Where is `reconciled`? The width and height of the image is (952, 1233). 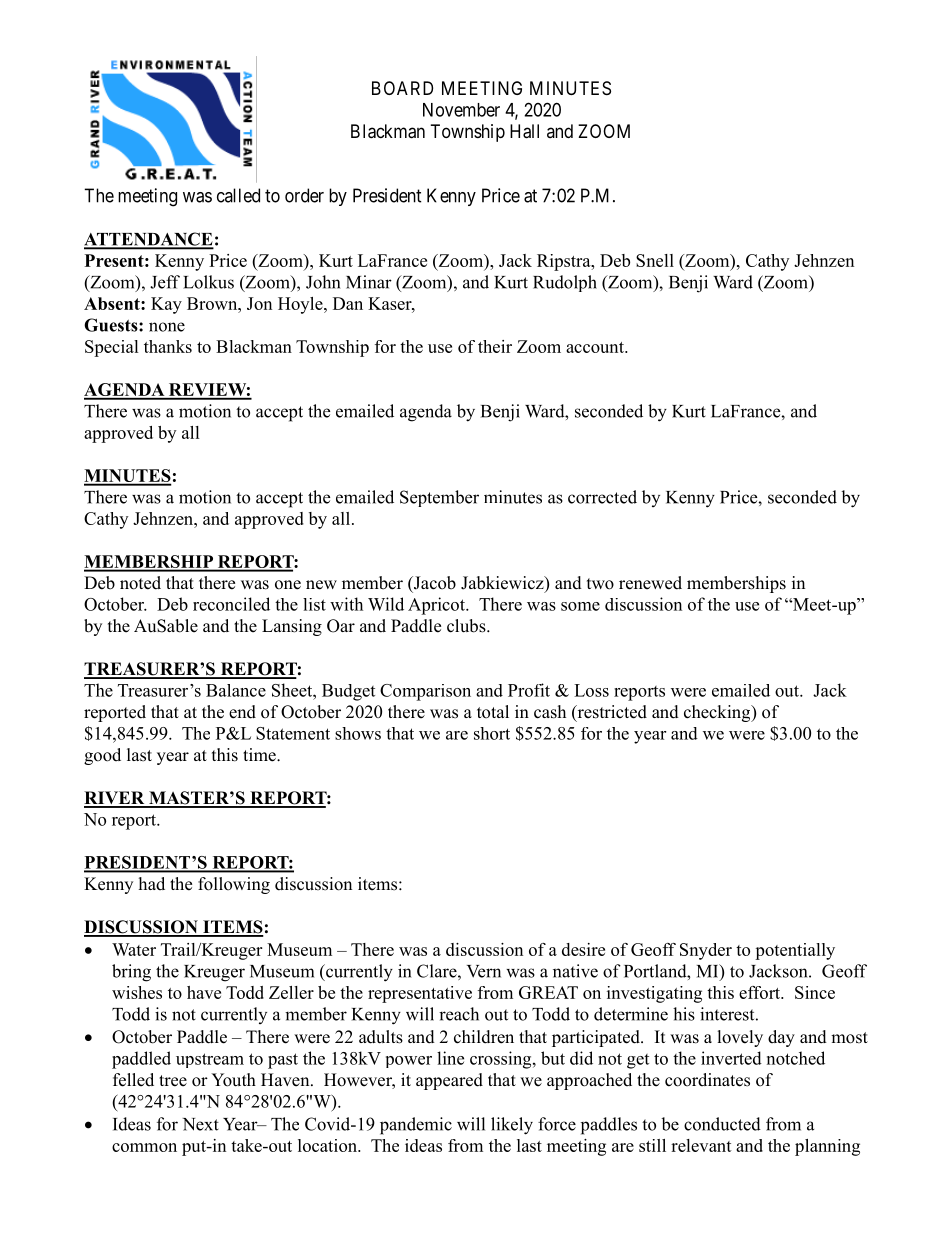 reconciled is located at coordinates (231, 604).
